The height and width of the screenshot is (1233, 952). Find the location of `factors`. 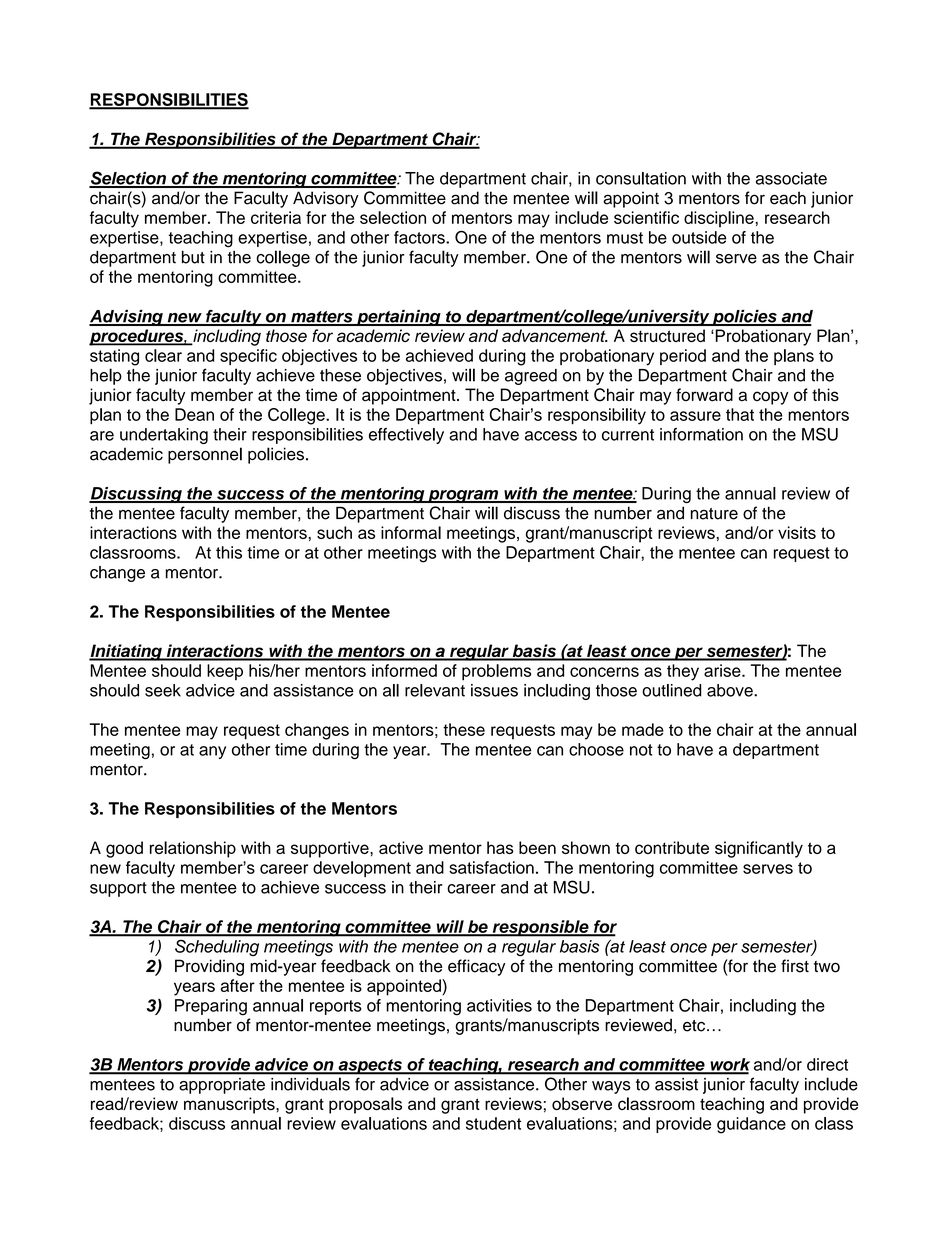

factors is located at coordinates (420, 237).
